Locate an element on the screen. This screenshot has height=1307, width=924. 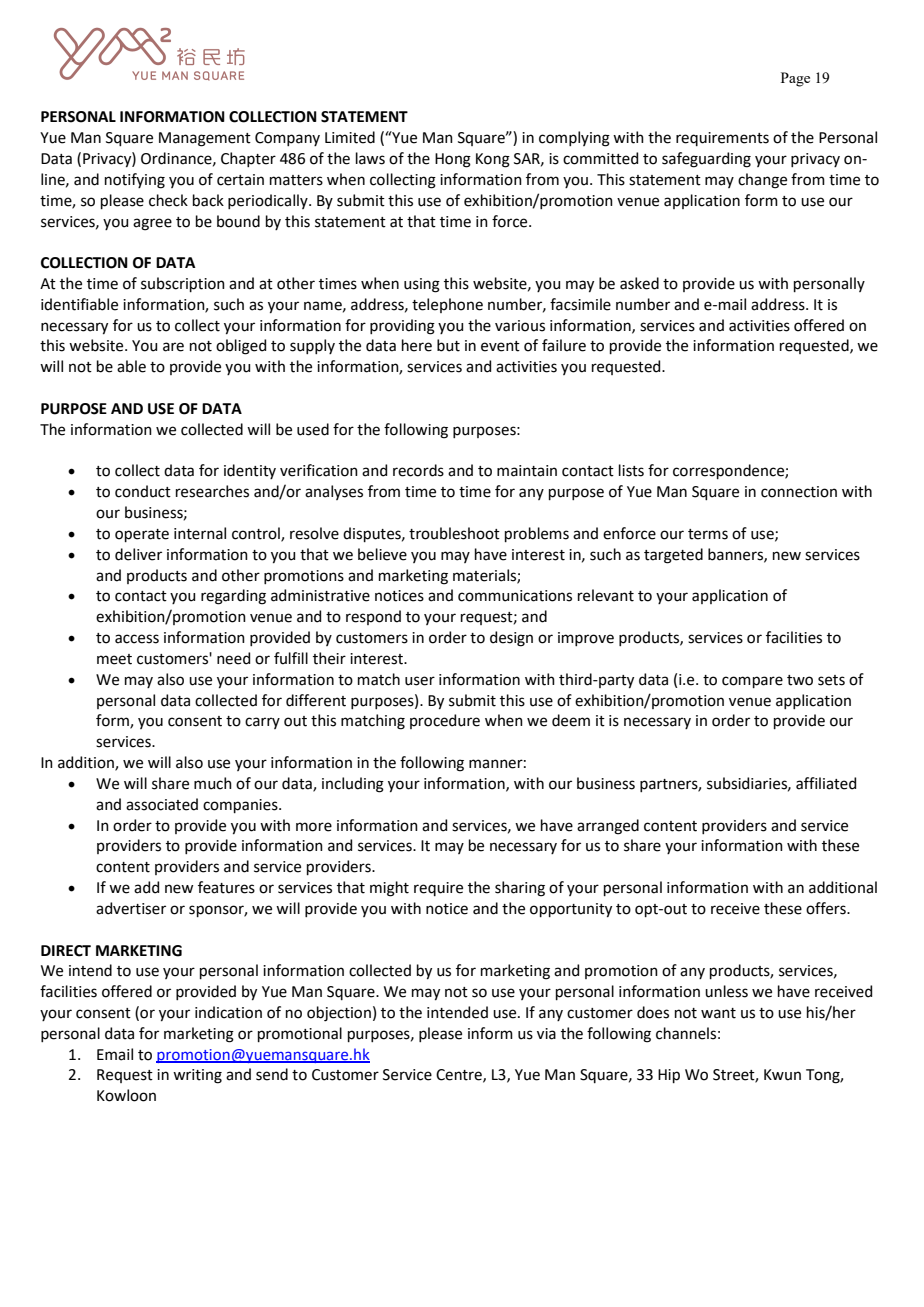
communications is located at coordinates (515, 596).
